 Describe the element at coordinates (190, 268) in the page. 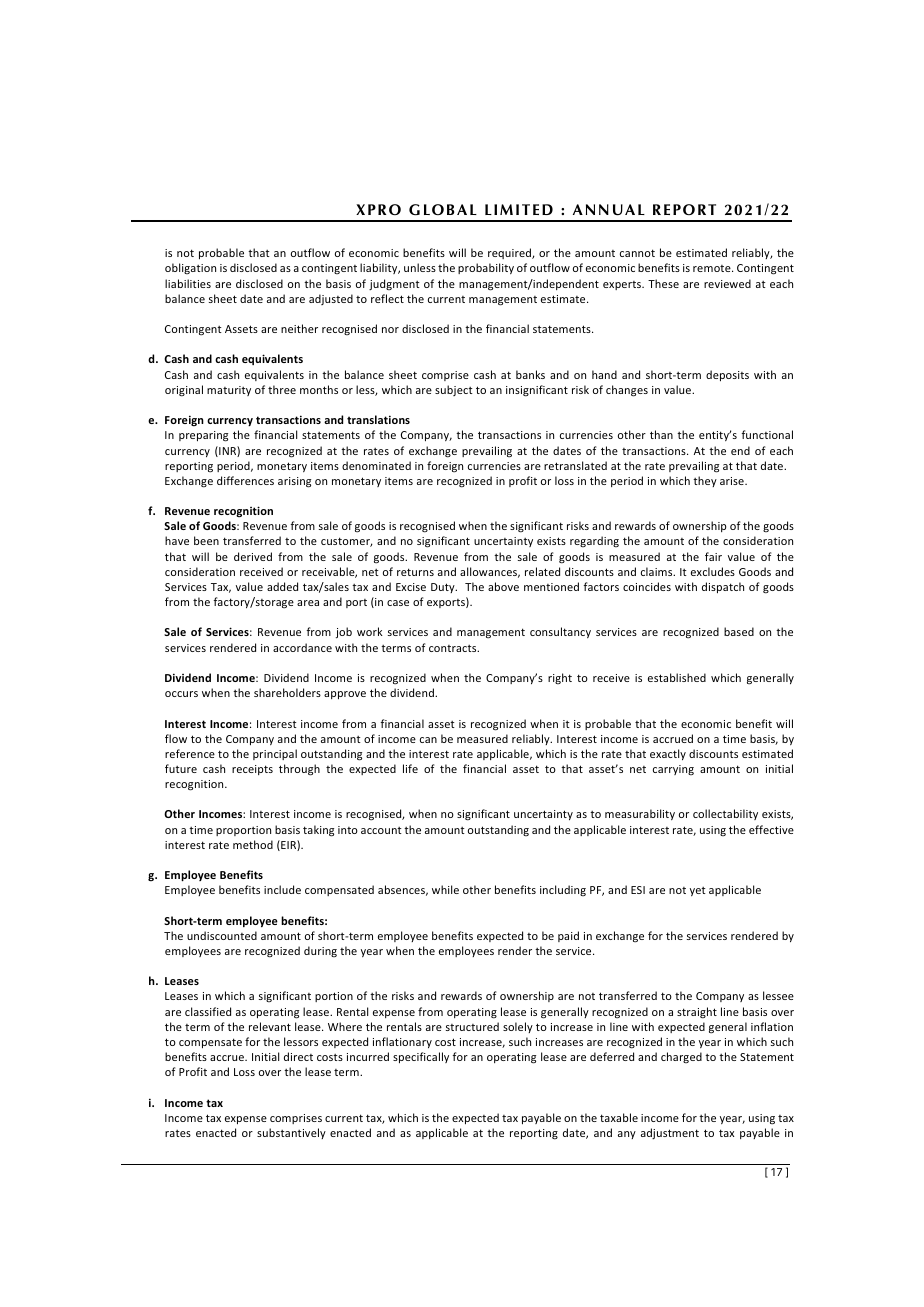

I see `obligation` at that location.
